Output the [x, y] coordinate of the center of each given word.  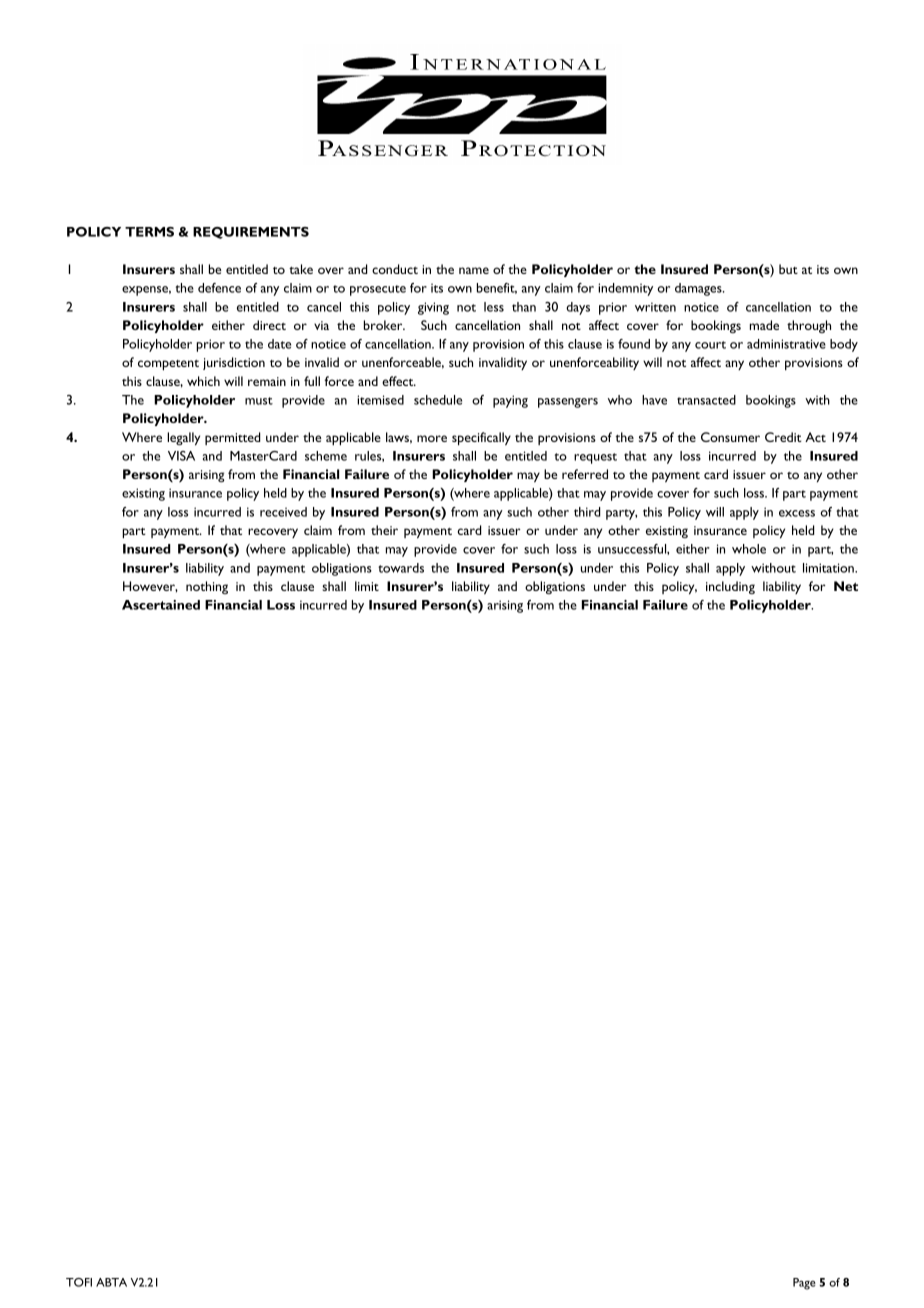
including [730, 587]
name [474, 270]
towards [401, 568]
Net [846, 586]
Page [804, 1284]
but [788, 269]
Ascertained [161, 605]
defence [219, 288]
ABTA [111, 1282]
